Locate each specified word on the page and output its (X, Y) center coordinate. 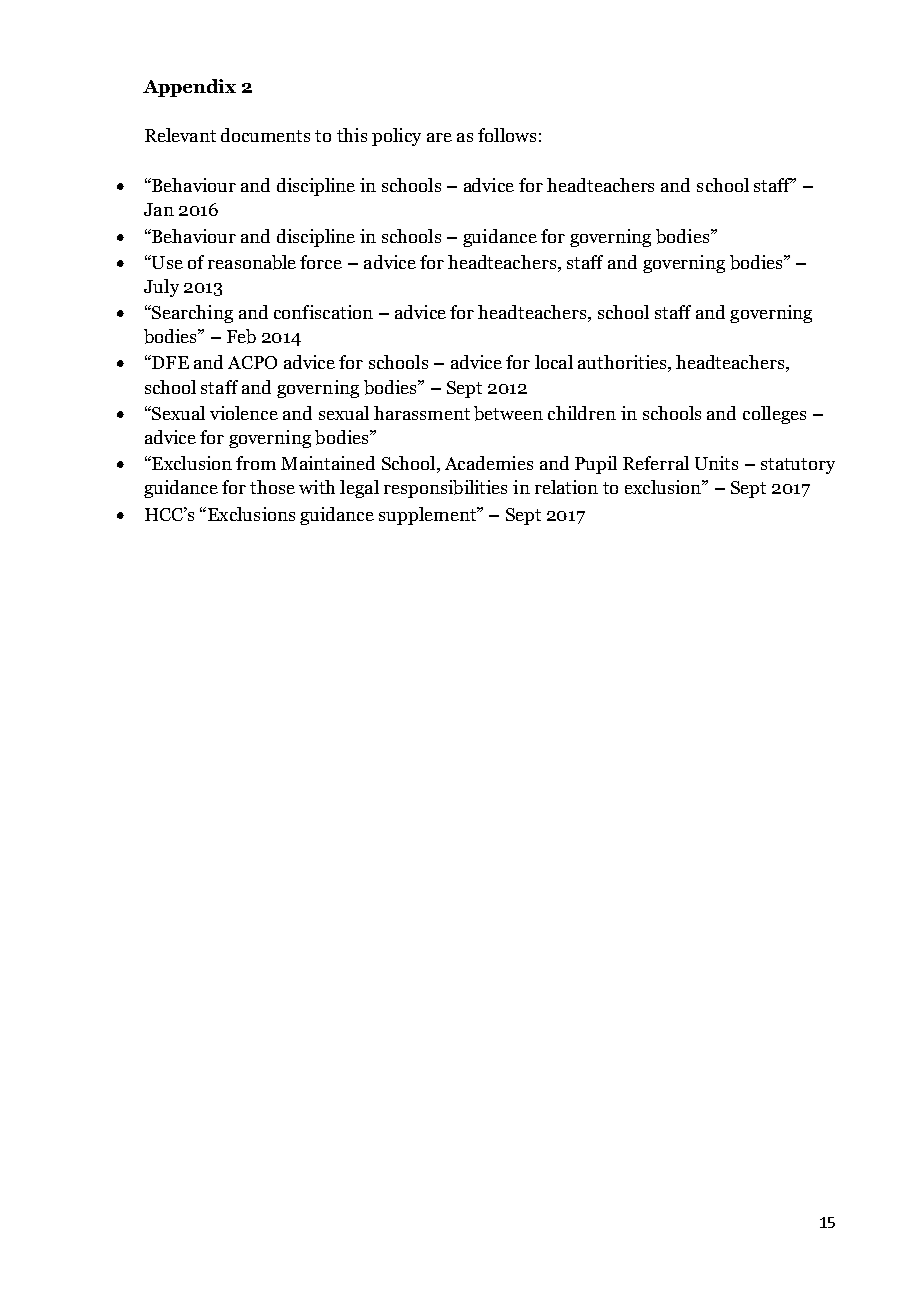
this (352, 135)
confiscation (323, 312)
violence (244, 413)
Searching (191, 314)
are (439, 137)
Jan (159, 209)
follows (507, 135)
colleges (774, 415)
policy (396, 137)
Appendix (189, 88)
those (272, 487)
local (554, 362)
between (508, 413)
